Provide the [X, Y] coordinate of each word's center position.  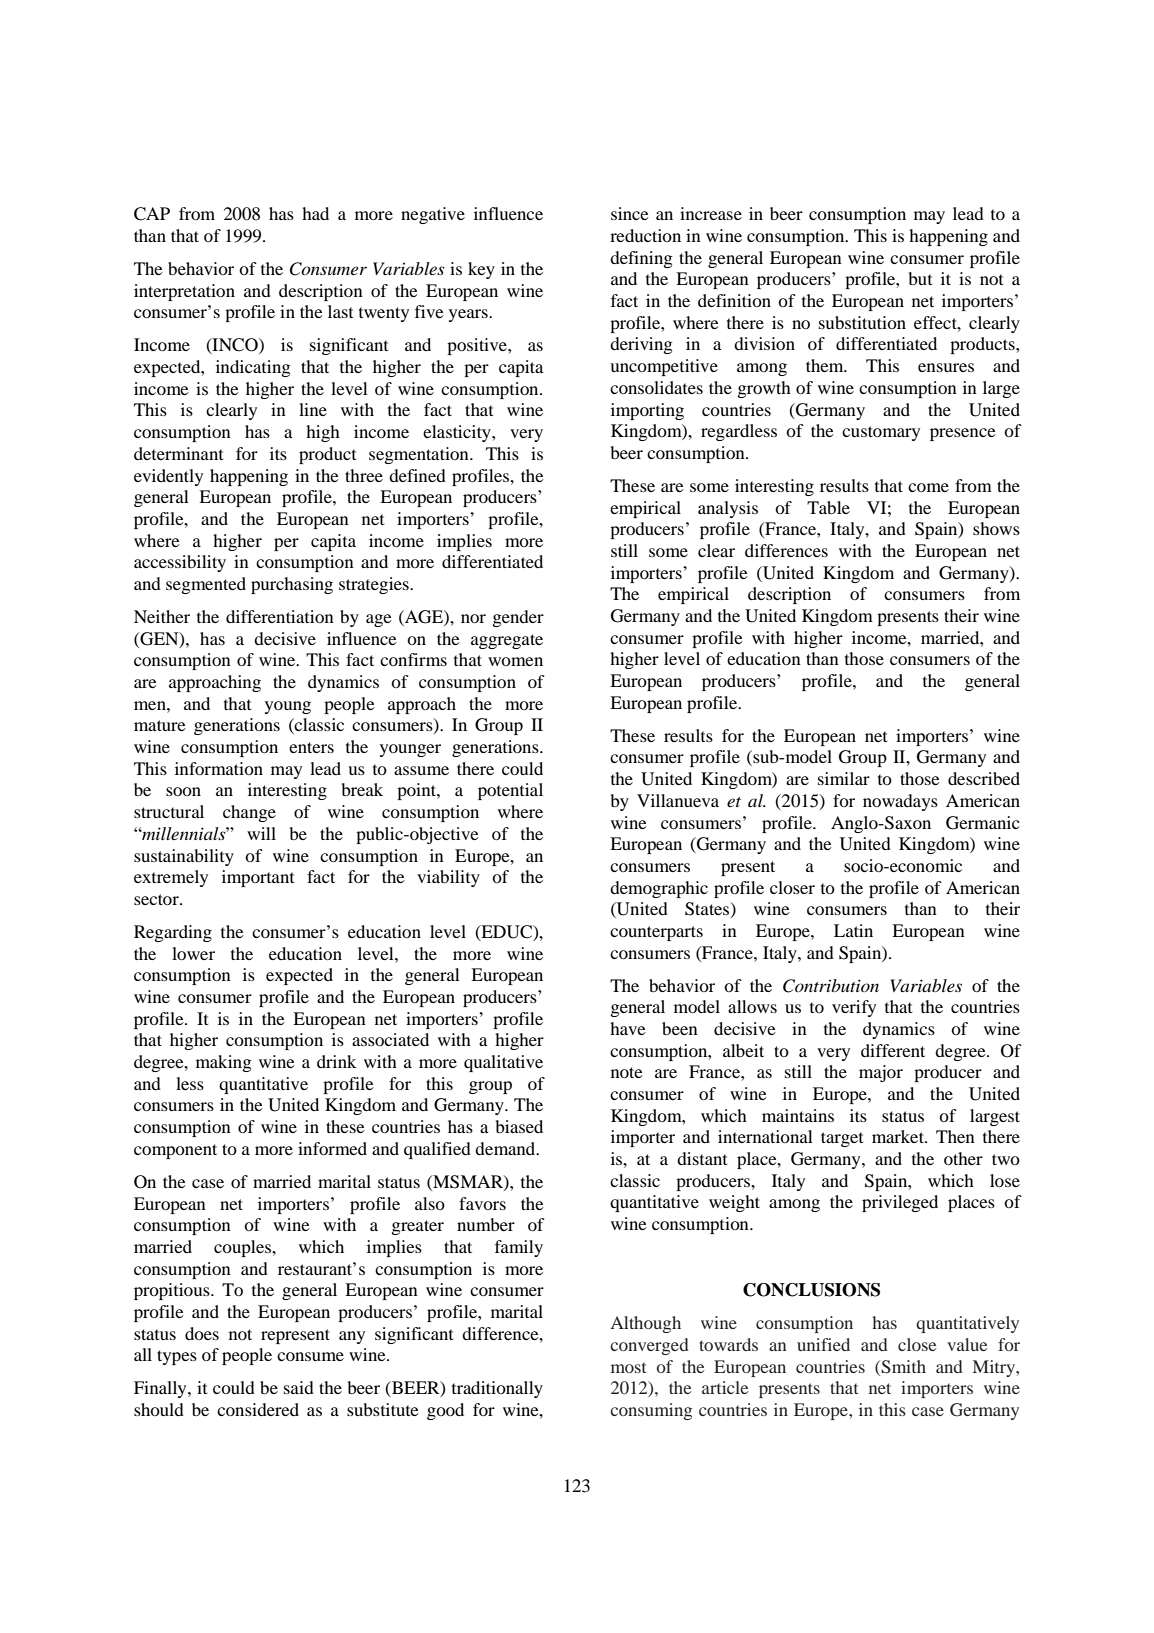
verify [854, 1008]
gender [518, 618]
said [299, 1387]
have [628, 1028]
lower [193, 953]
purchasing [292, 585]
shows [996, 528]
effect [936, 322]
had [315, 213]
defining [641, 259]
